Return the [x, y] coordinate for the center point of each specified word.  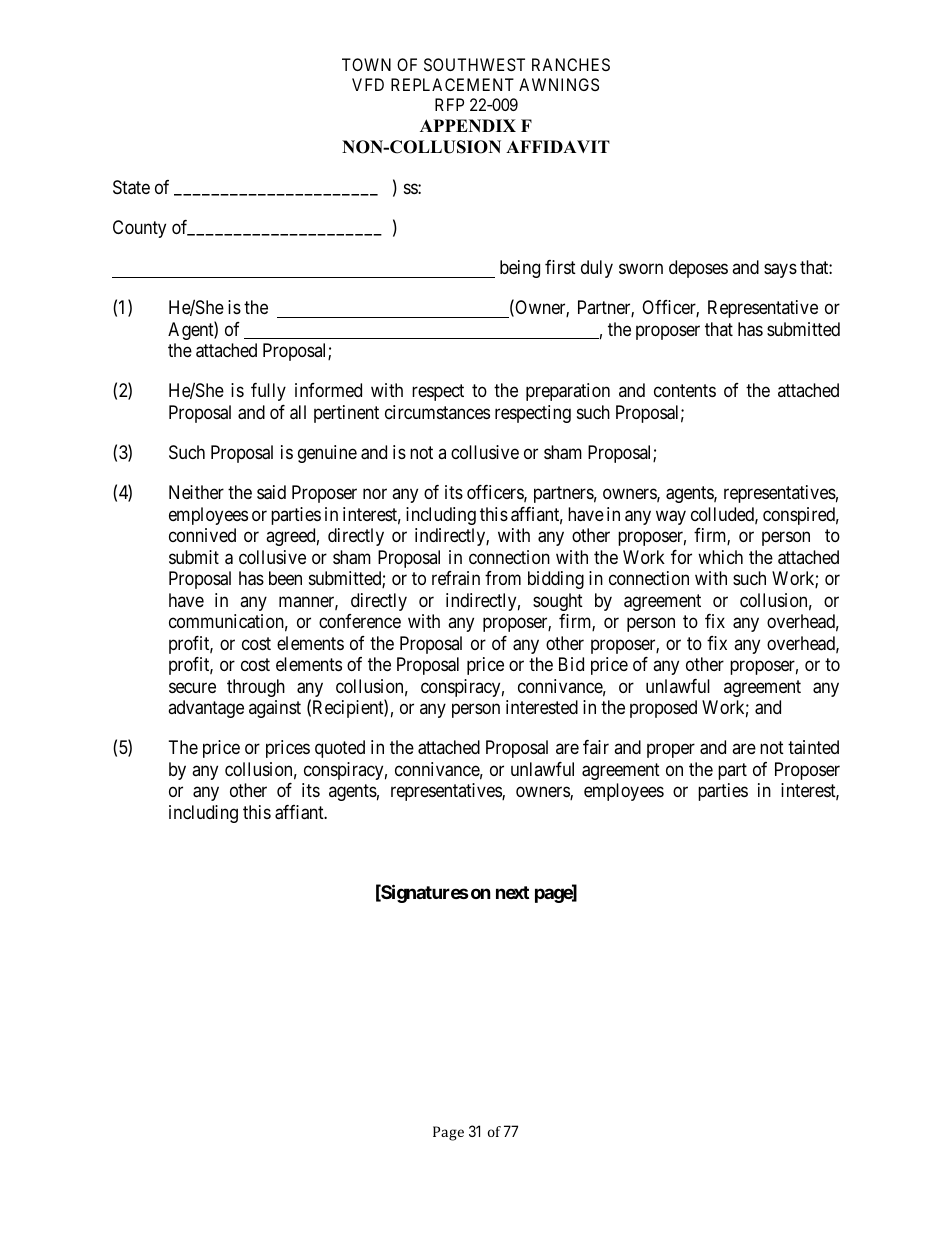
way [671, 517]
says [780, 270]
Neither [196, 492]
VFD [368, 84]
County [139, 229]
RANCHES [571, 64]
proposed [663, 709]
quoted [340, 749]
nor [375, 494]
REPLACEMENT [452, 84]
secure [192, 687]
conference [360, 621]
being [520, 269]
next [512, 892]
